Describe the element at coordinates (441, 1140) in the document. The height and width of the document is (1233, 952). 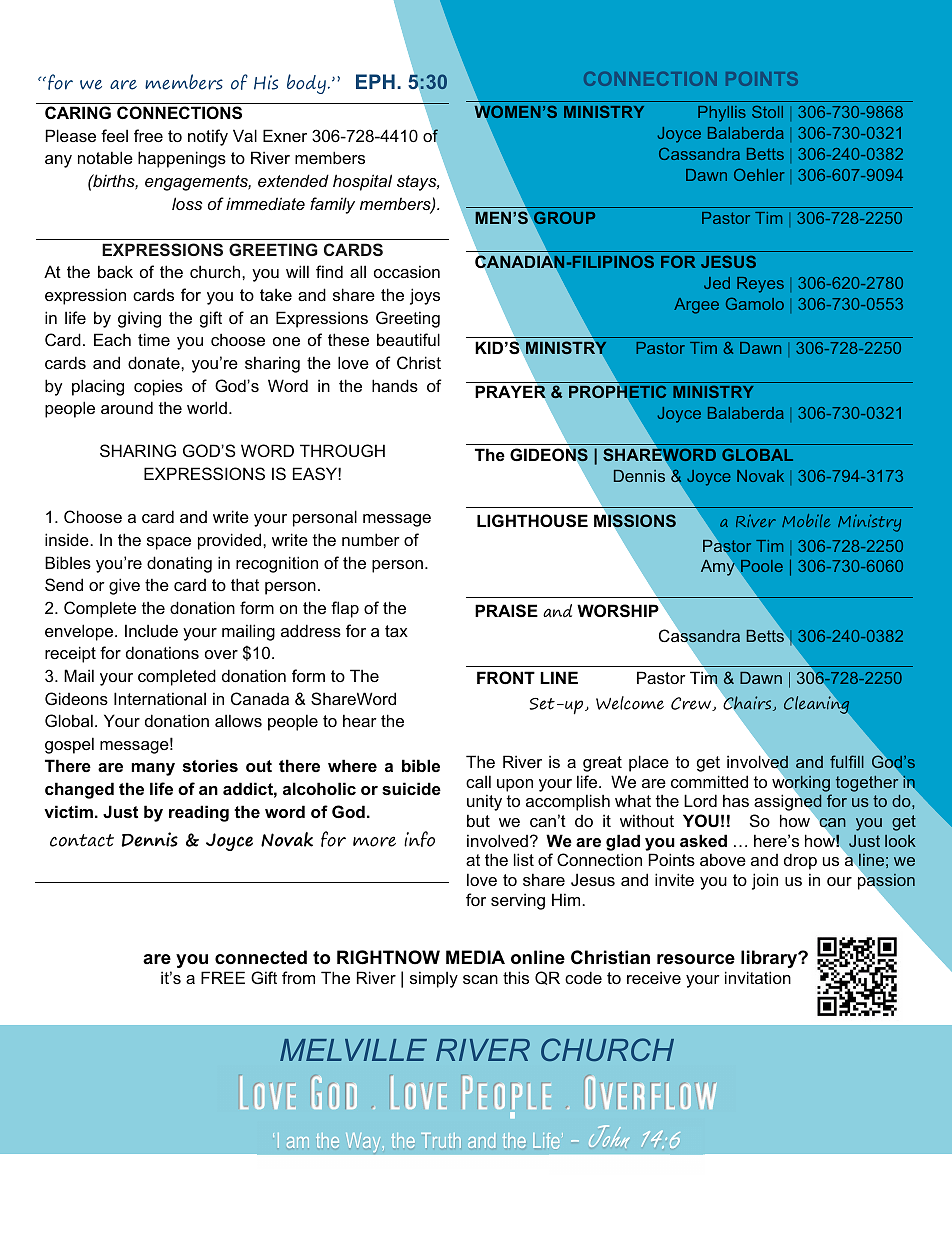
I see `Truth` at that location.
